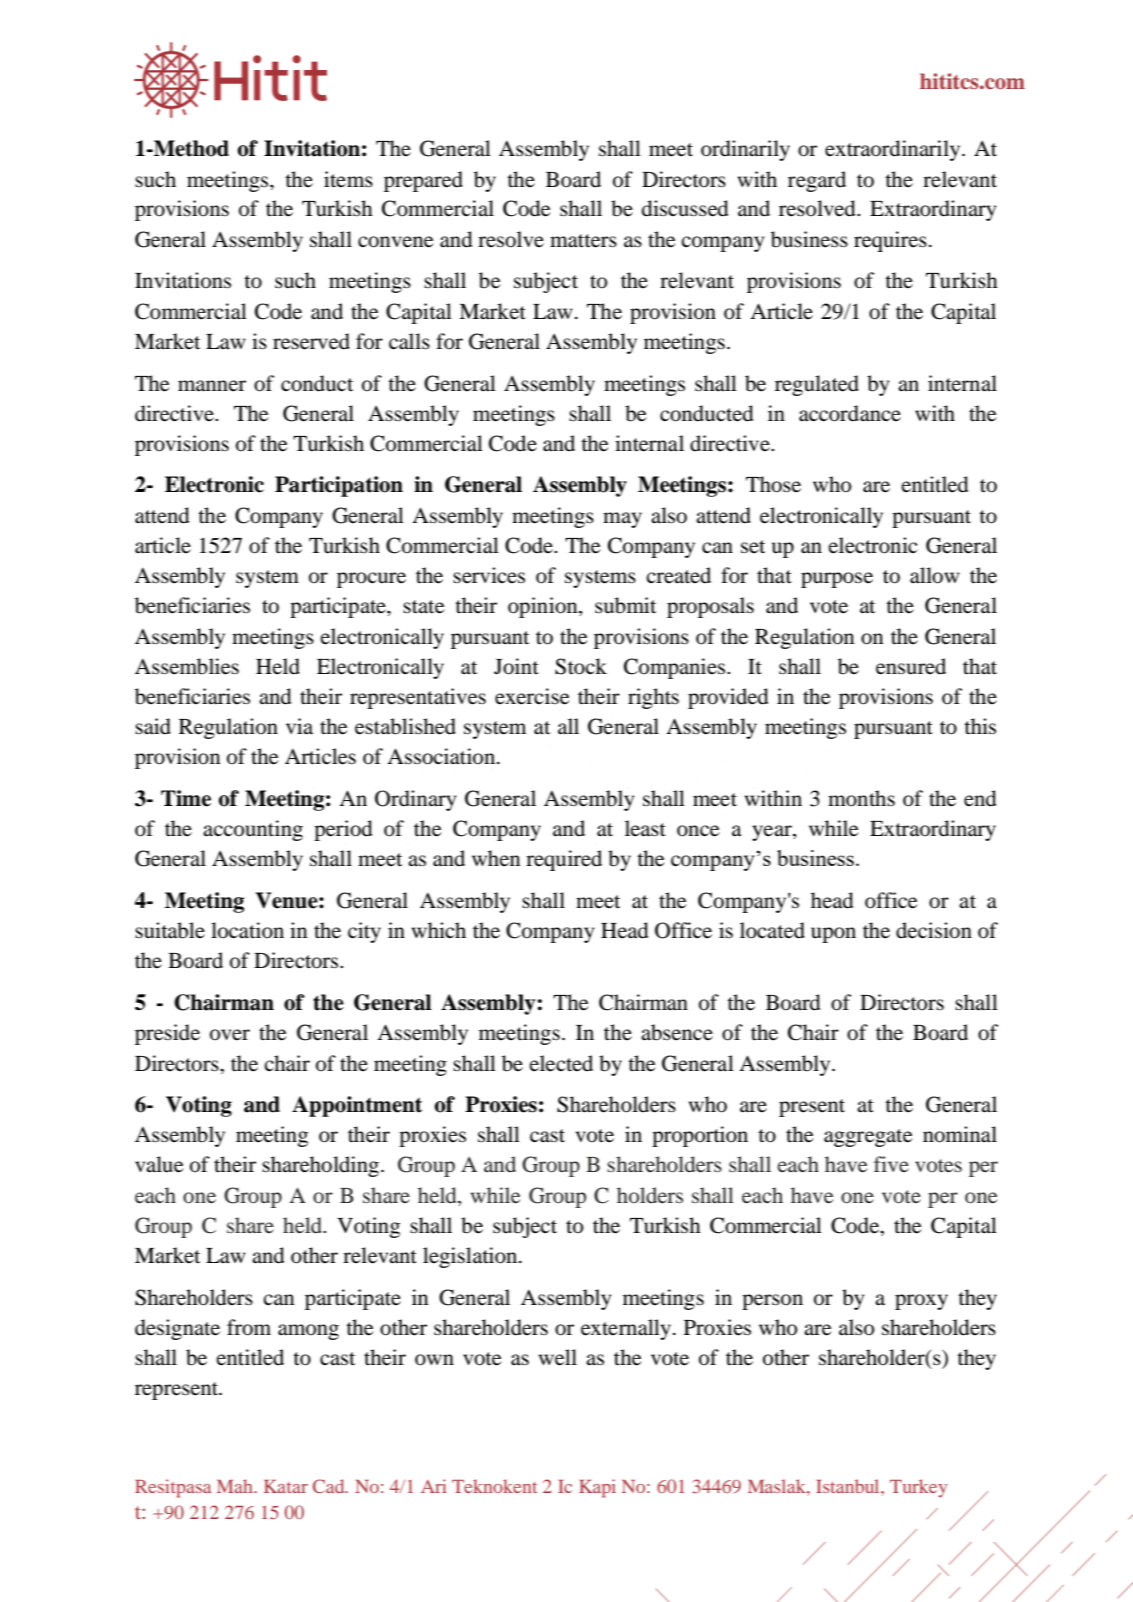 Image resolution: width=1133 pixels, height=1602 pixels. Describe the element at coordinates (583, 241) in the image. I see `matters` at that location.
